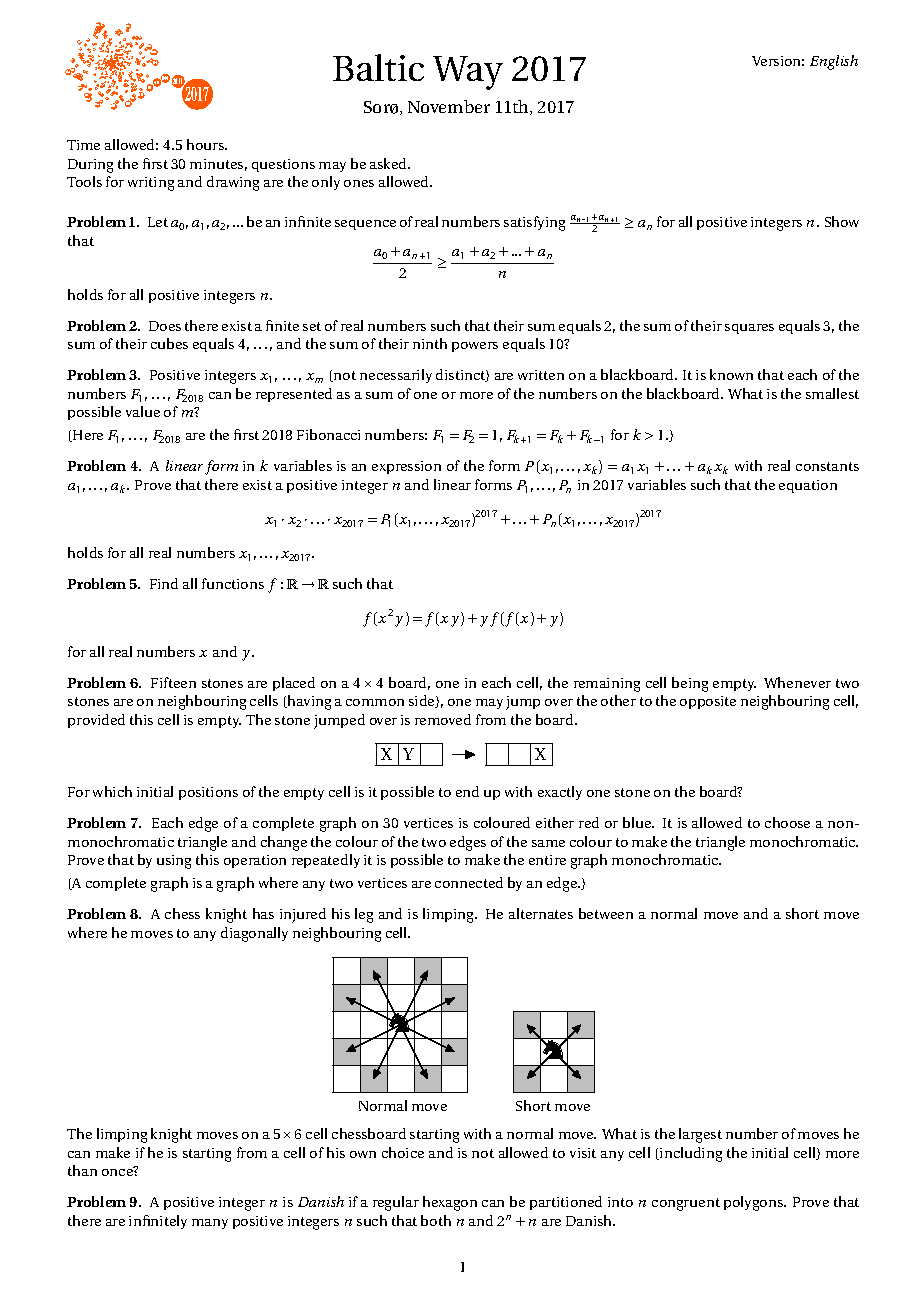 This image has height=1308, width=924. Describe the element at coordinates (254, 934) in the image. I see `diagonally` at that location.
